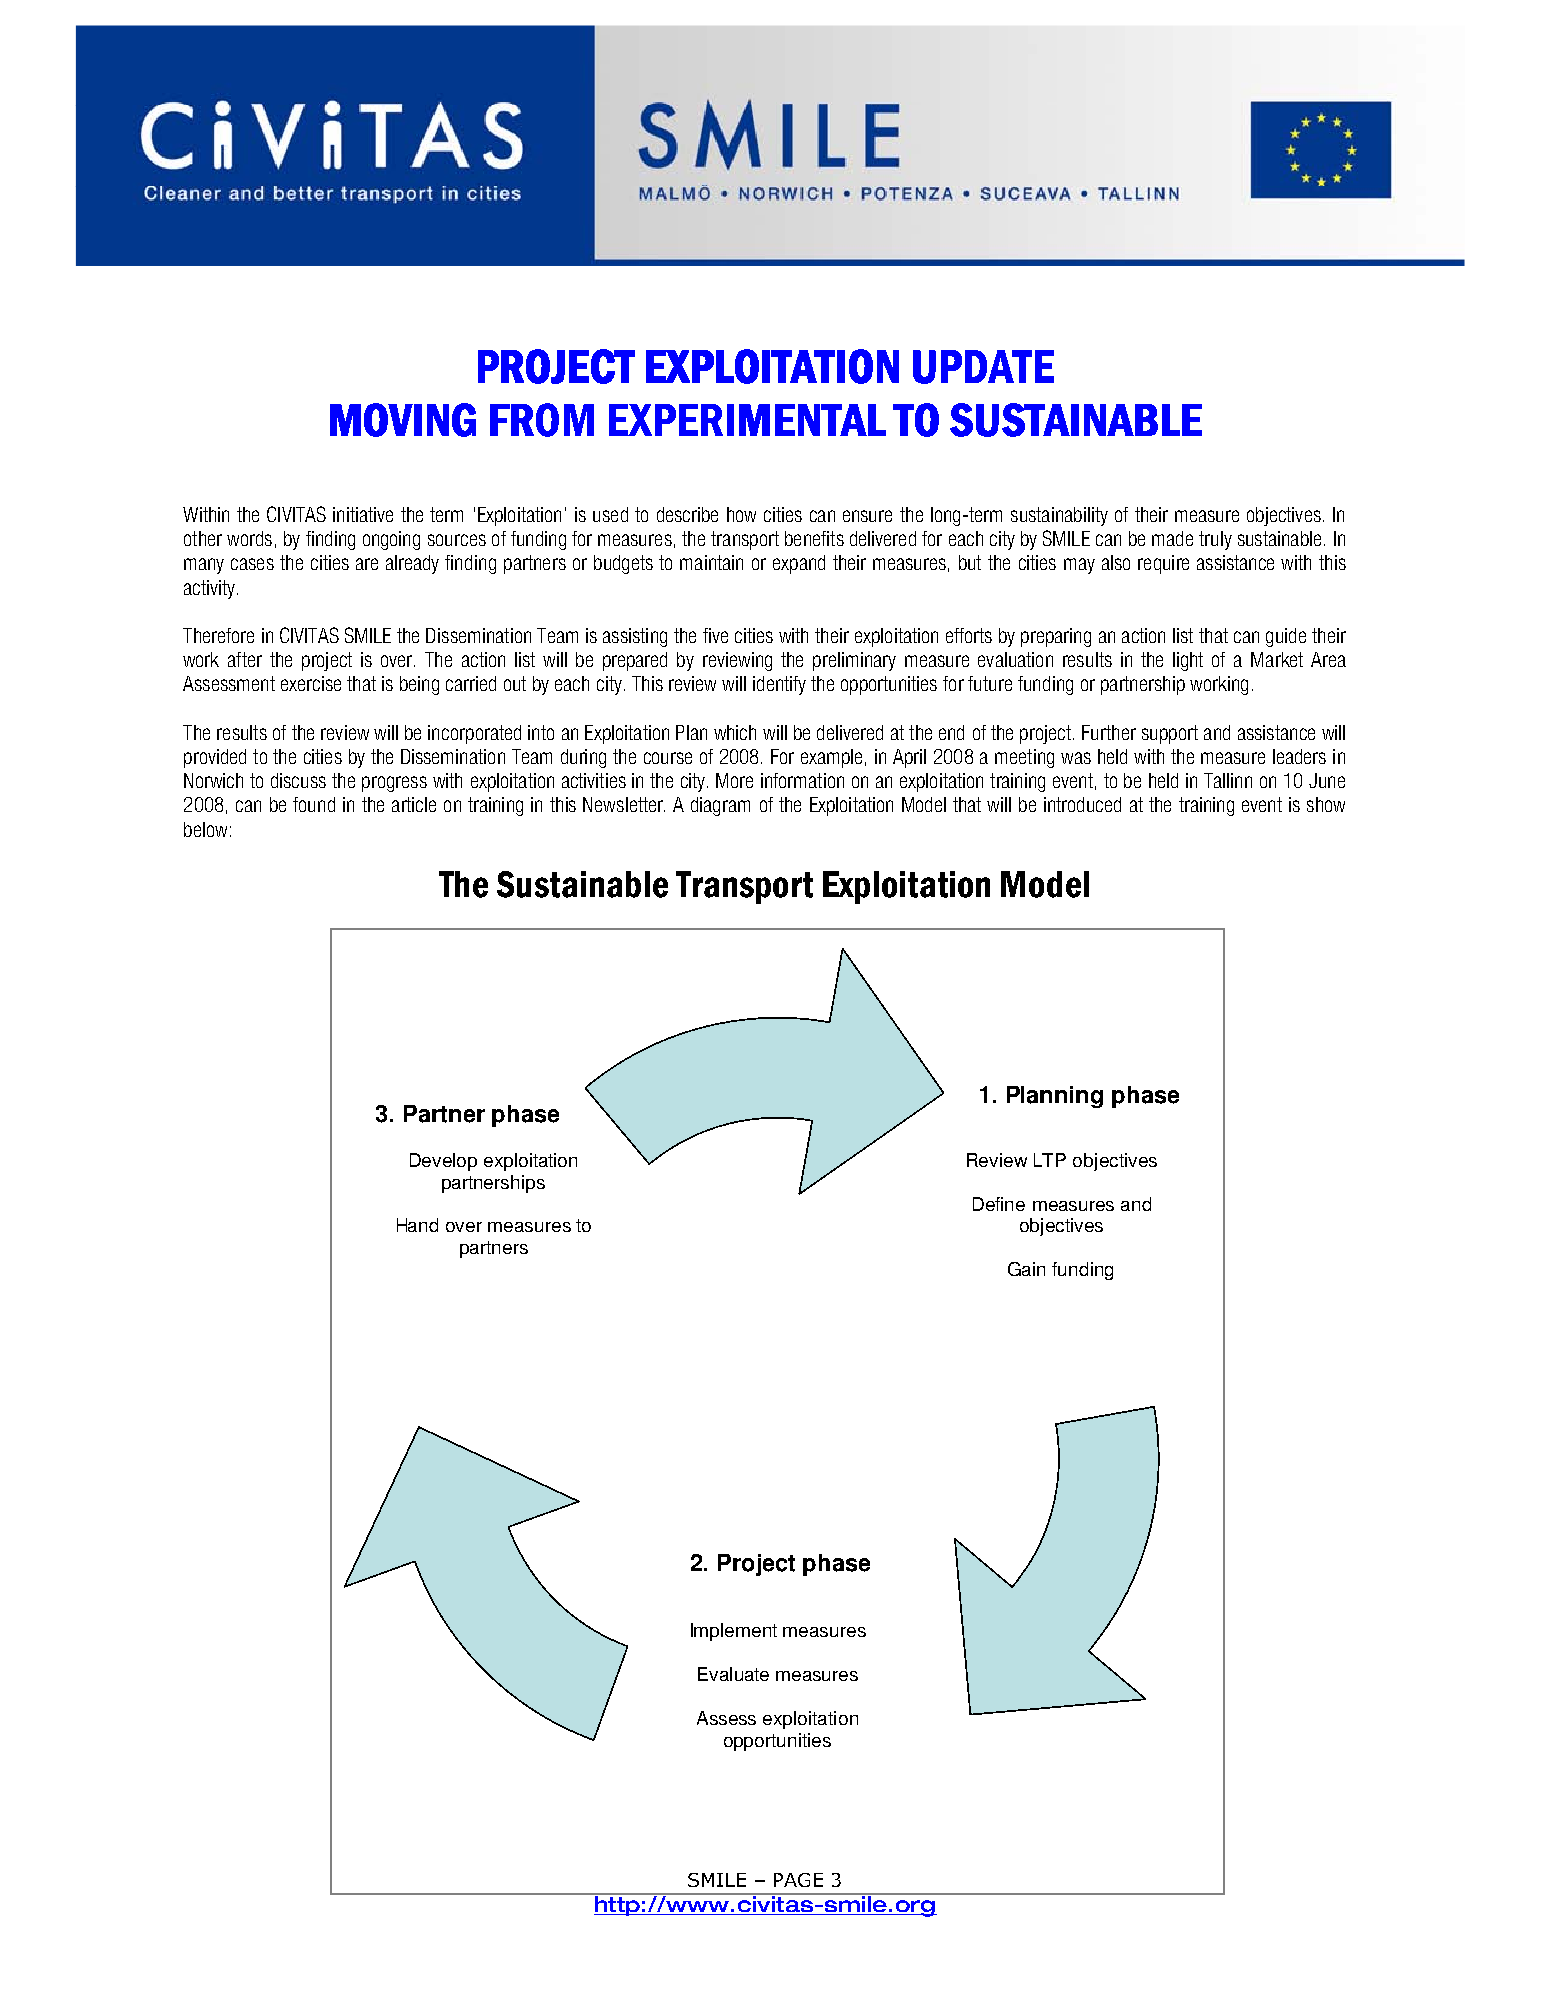 This document has width=1548, height=2004. What do you see at coordinates (443, 1162) in the document?
I see `Develop` at bounding box center [443, 1162].
